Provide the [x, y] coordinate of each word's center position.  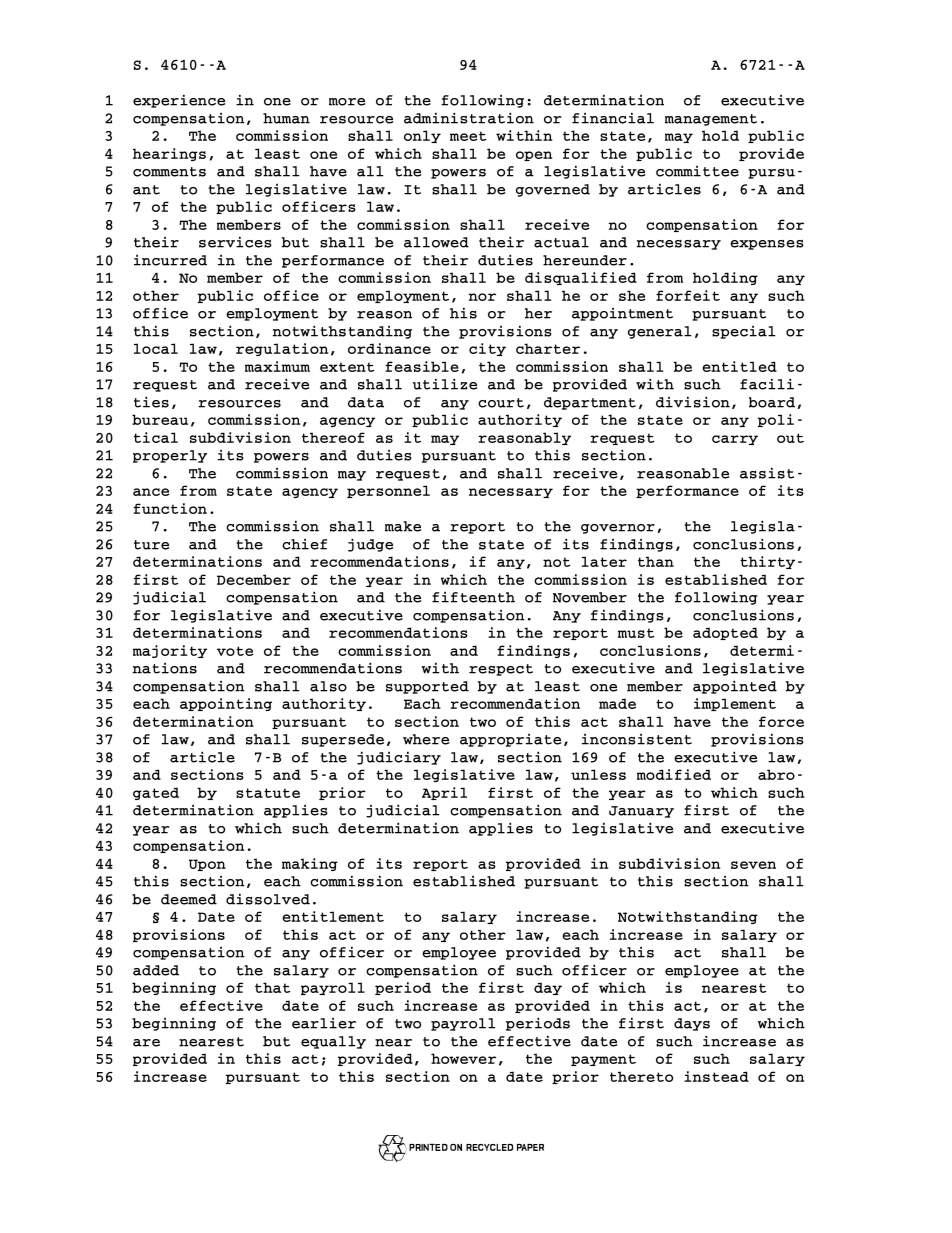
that [272, 987]
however [463, 1058]
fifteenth [473, 597]
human [286, 118]
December [254, 579]
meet [468, 136]
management [711, 120]
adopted [725, 633]
